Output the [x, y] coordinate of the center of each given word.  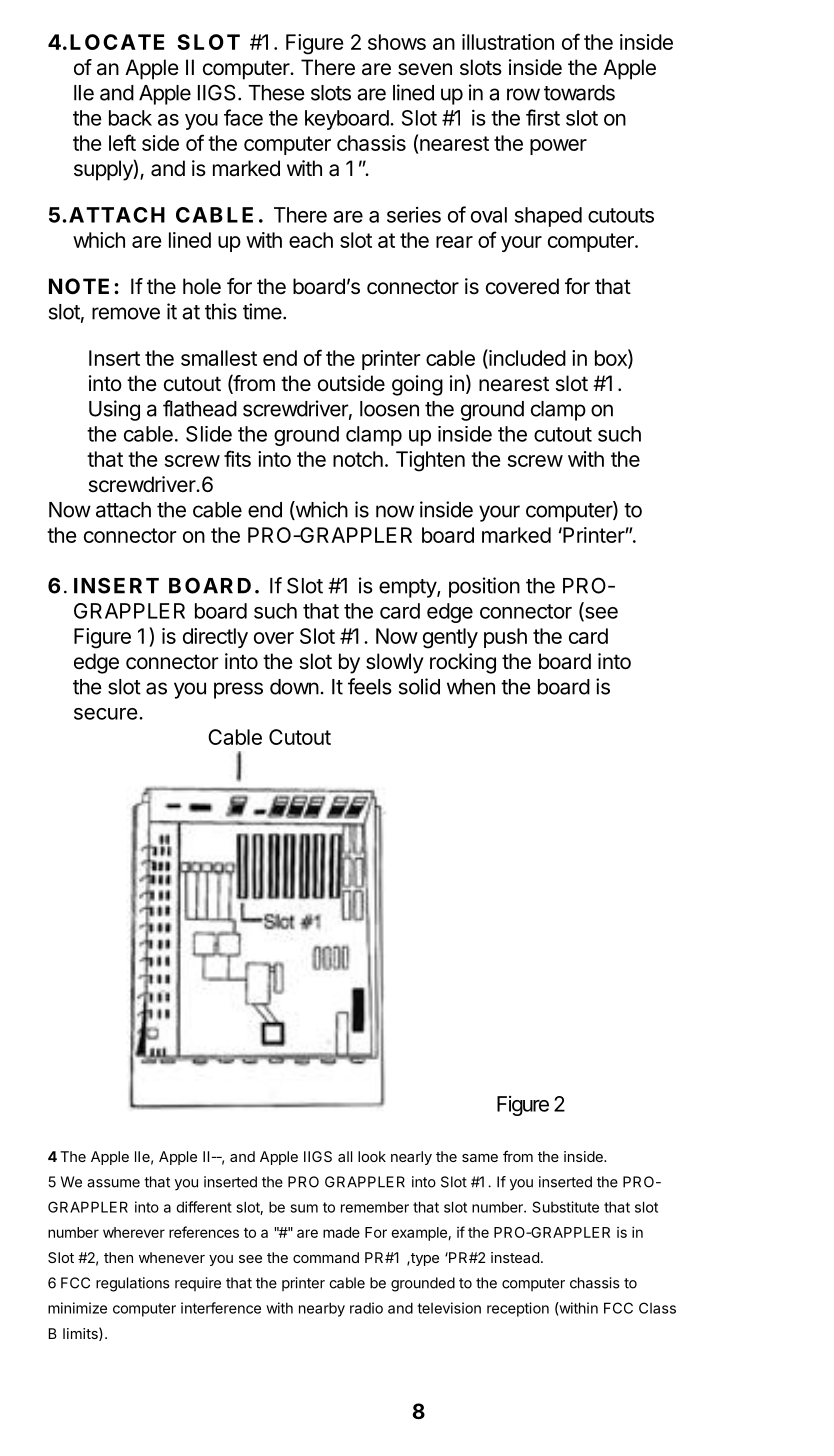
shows [397, 42]
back [130, 118]
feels [370, 686]
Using [114, 410]
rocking [463, 663]
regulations [133, 1284]
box [612, 358]
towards [579, 93]
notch [358, 459]
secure [106, 714]
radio [366, 1308]
